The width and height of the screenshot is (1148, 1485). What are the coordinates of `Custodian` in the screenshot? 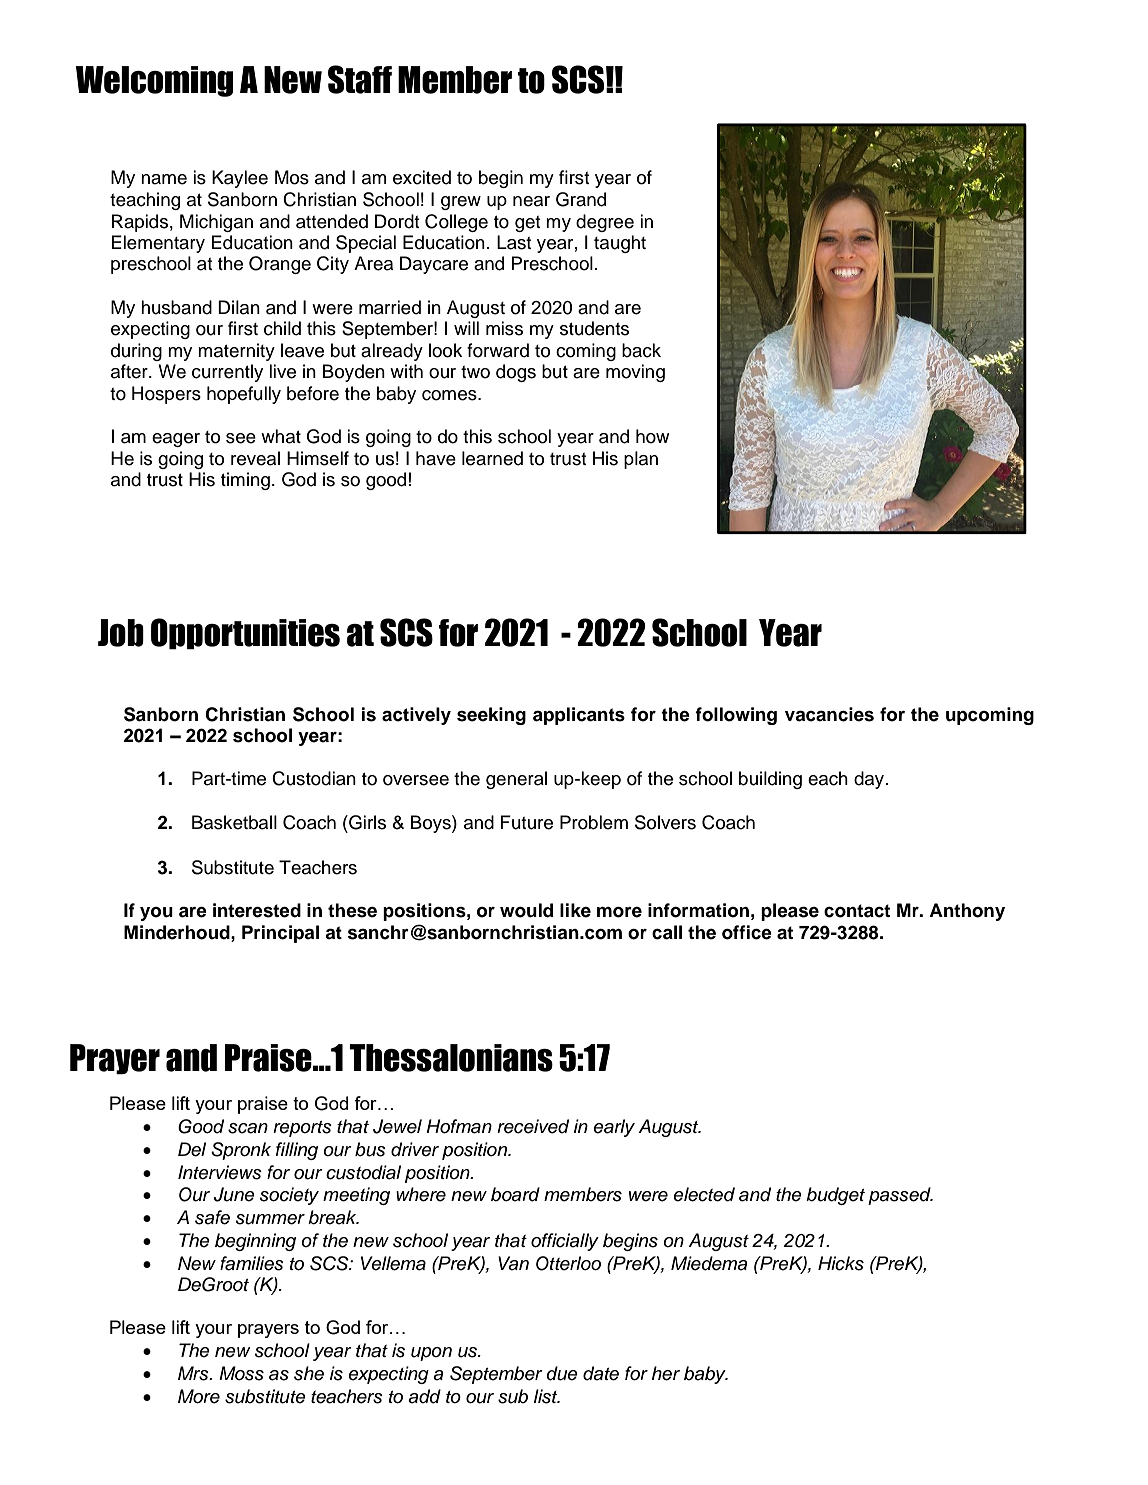 It's located at (314, 778).
